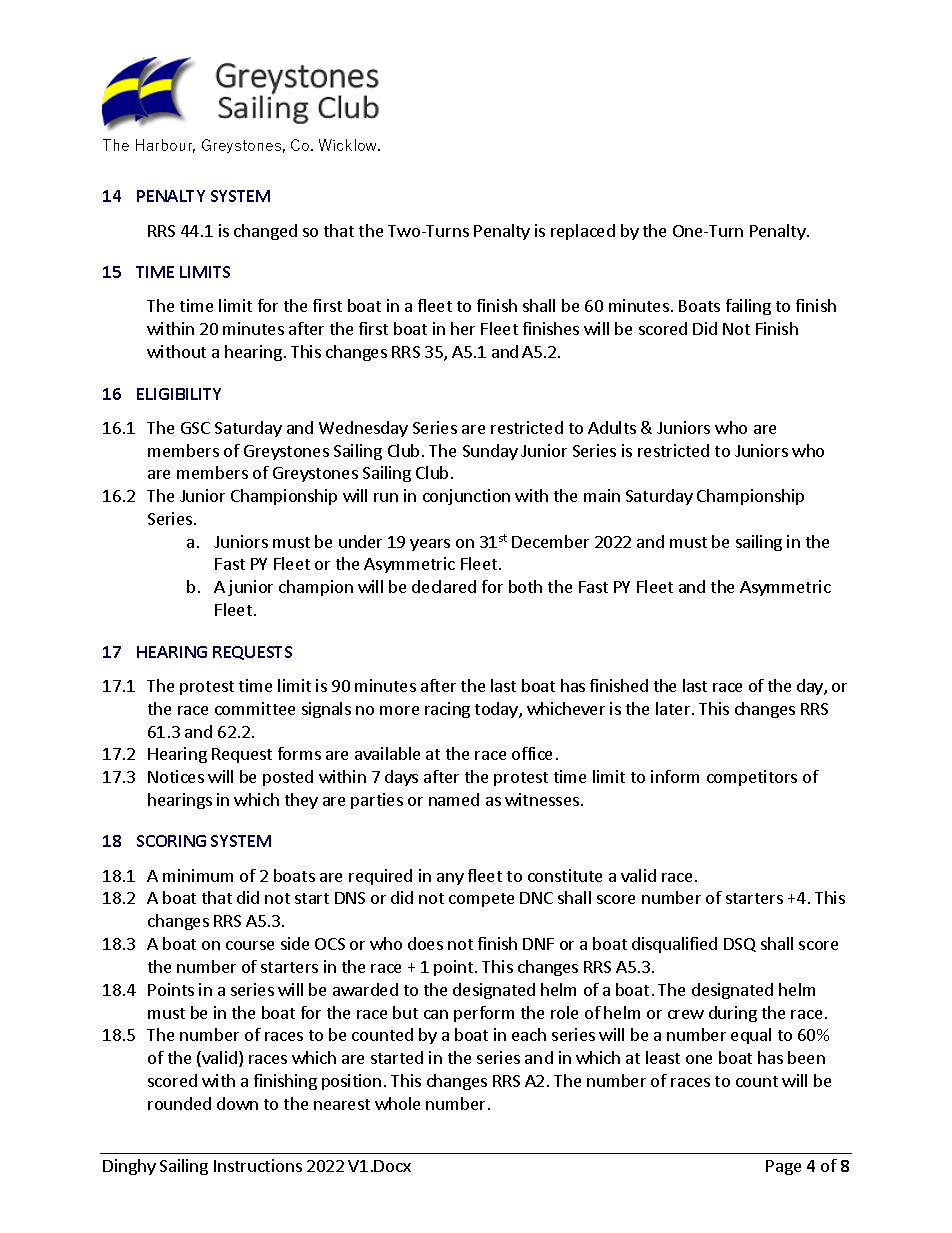  What do you see at coordinates (748, 307) in the document?
I see `failing` at bounding box center [748, 307].
